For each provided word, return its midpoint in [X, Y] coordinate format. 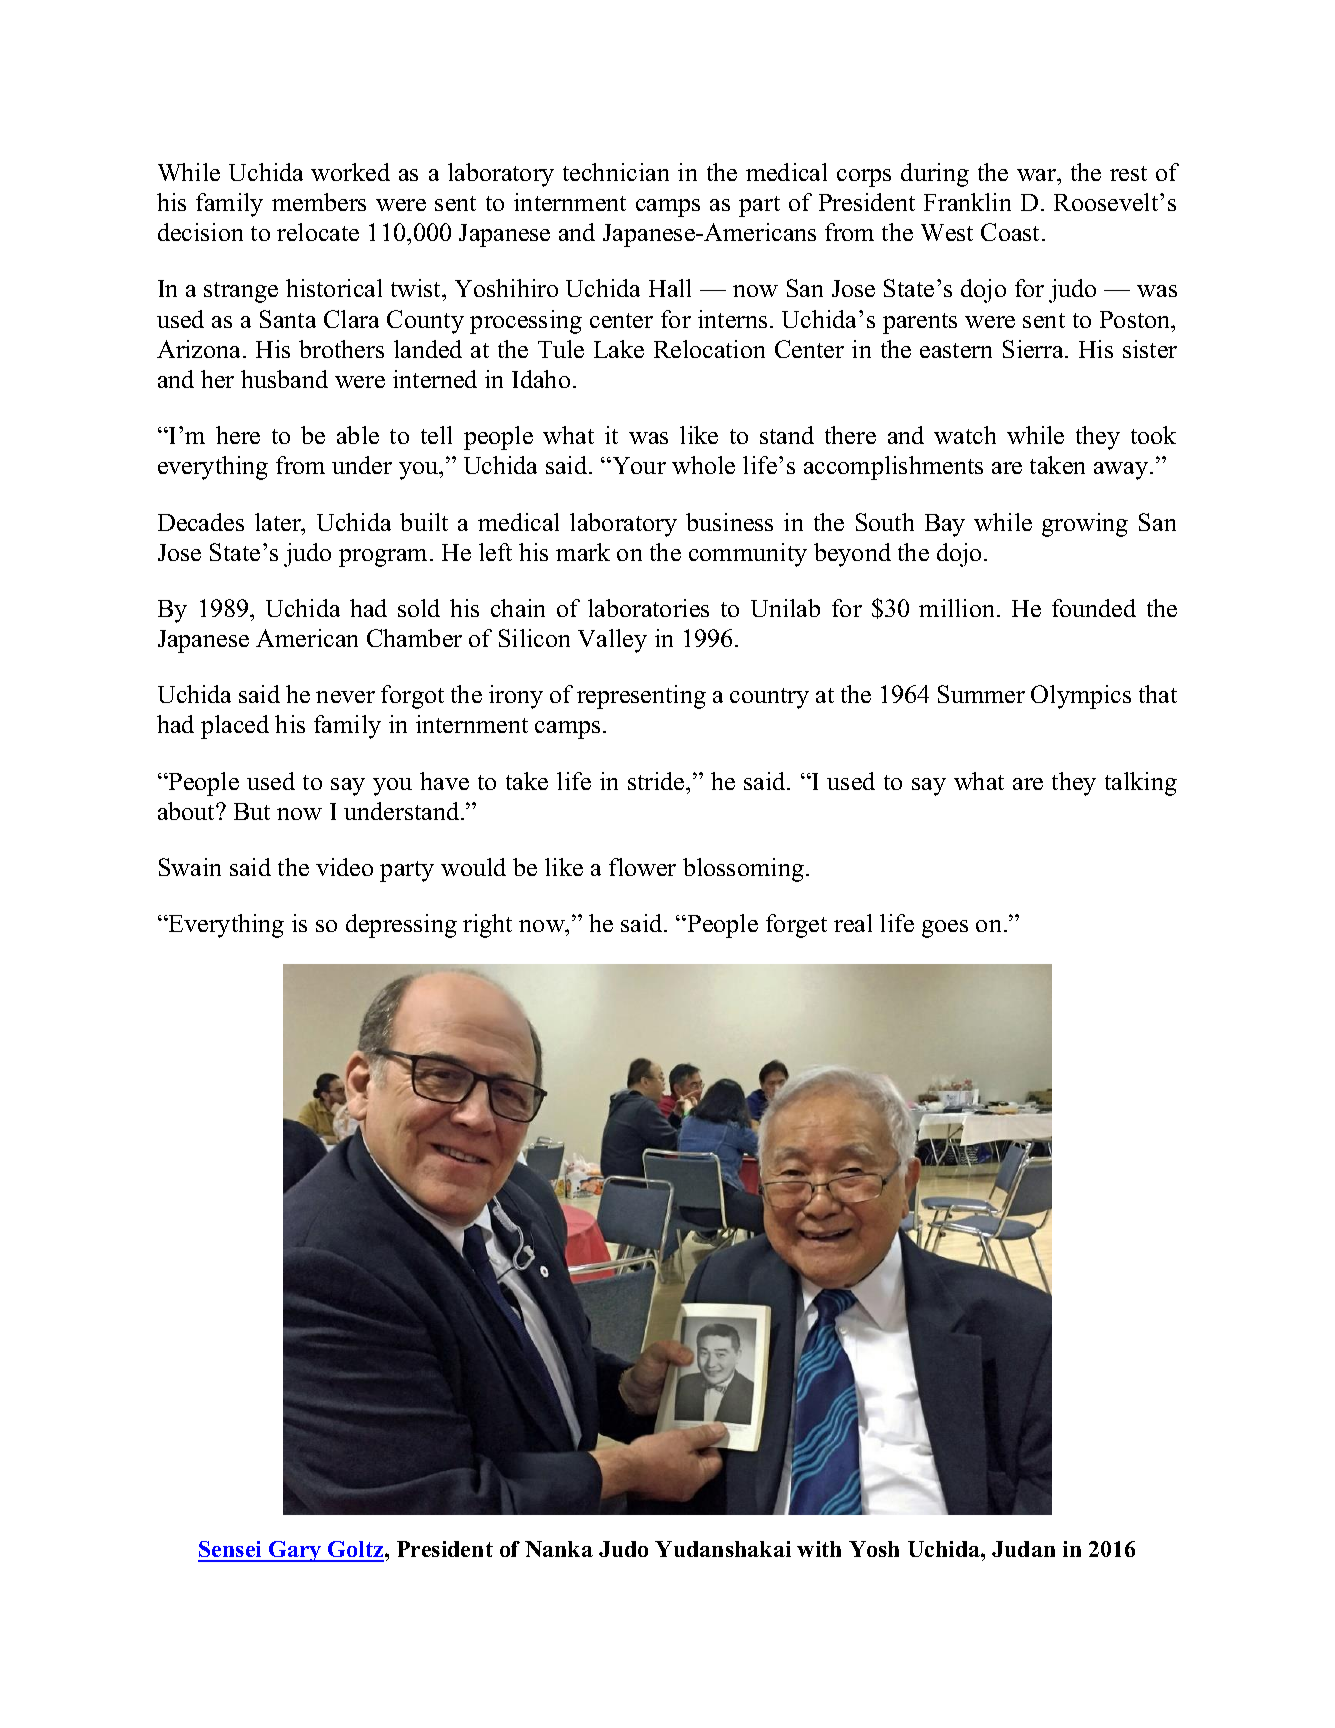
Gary [295, 1551]
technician [616, 172]
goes [945, 929]
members [319, 202]
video [344, 867]
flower [642, 867]
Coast [1012, 232]
